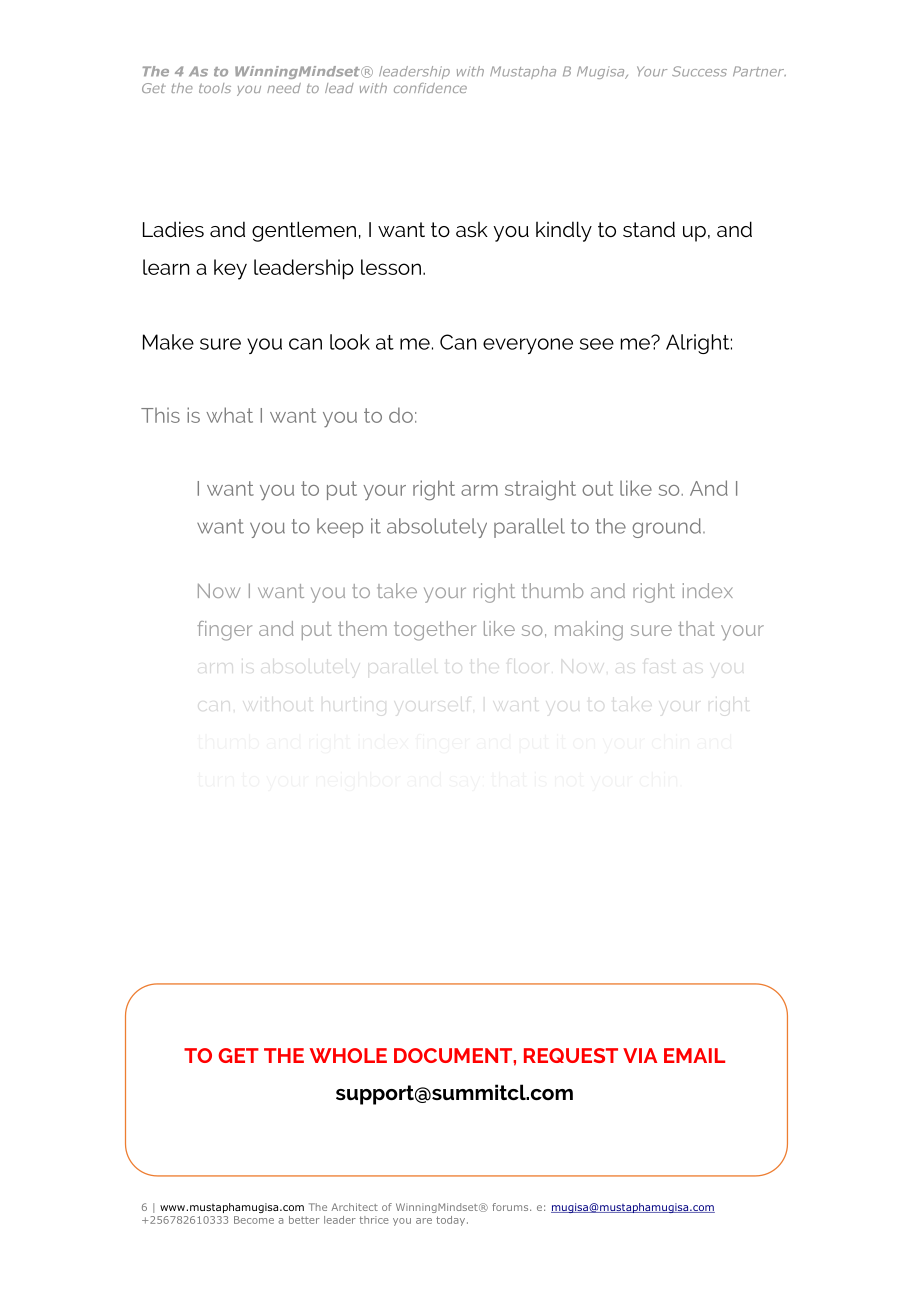 This screenshot has height=1316, width=908. I want to click on Become, so click(254, 1220).
